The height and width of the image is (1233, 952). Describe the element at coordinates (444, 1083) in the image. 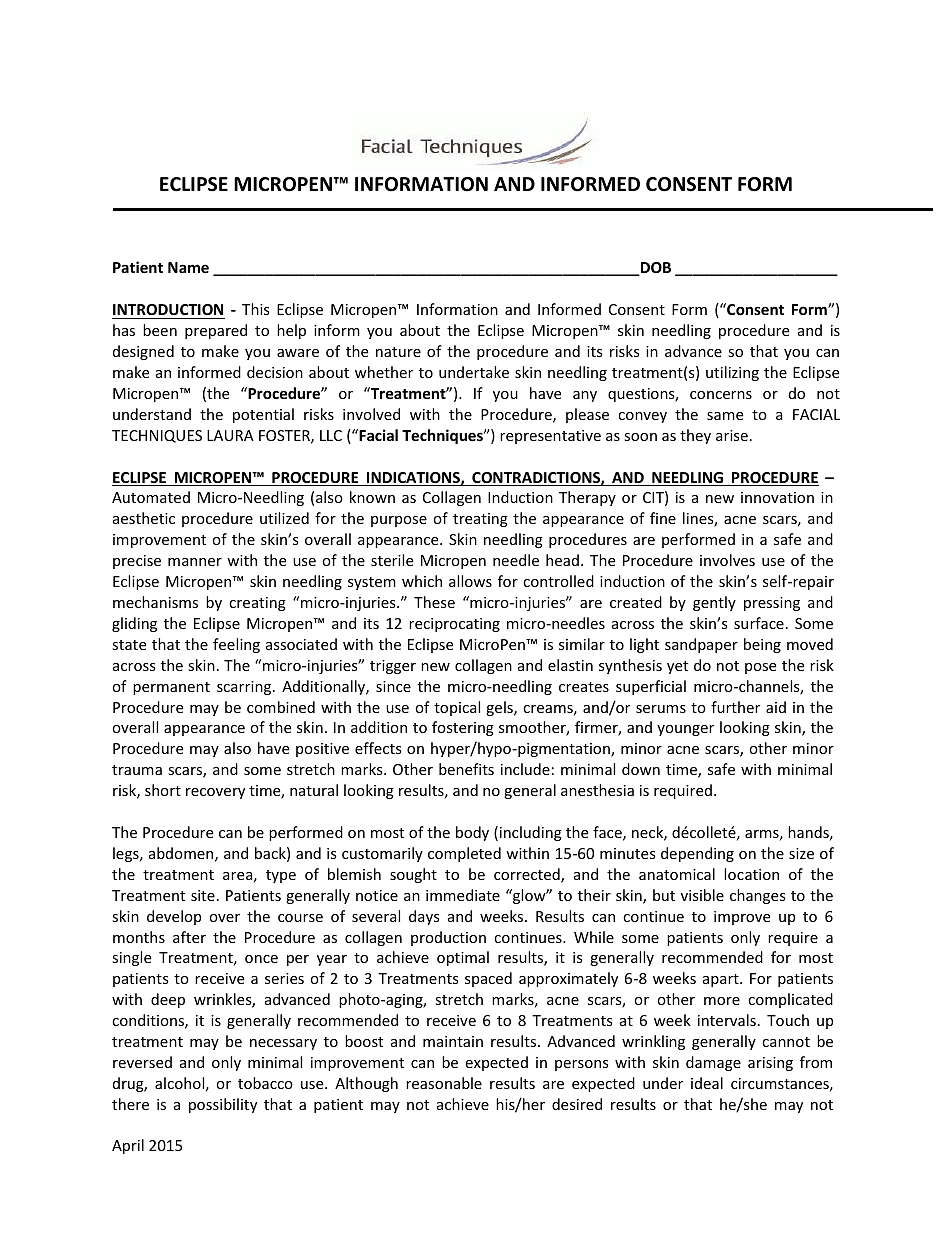

I see `reasonable` at that location.
